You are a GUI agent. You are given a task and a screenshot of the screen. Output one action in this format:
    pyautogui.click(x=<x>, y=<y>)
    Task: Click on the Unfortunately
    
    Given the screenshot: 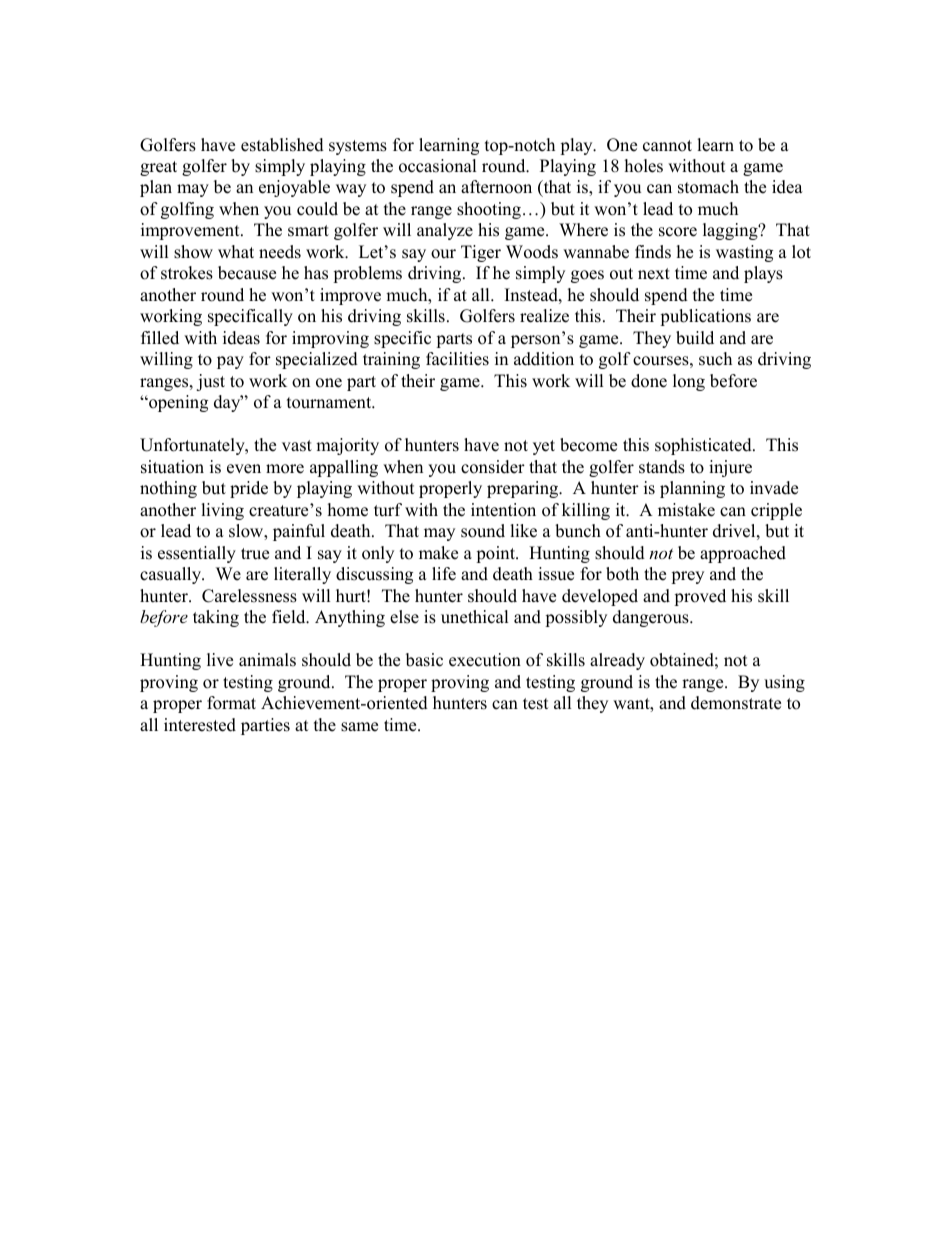 What is the action you would take?
    pyautogui.click(x=193, y=446)
